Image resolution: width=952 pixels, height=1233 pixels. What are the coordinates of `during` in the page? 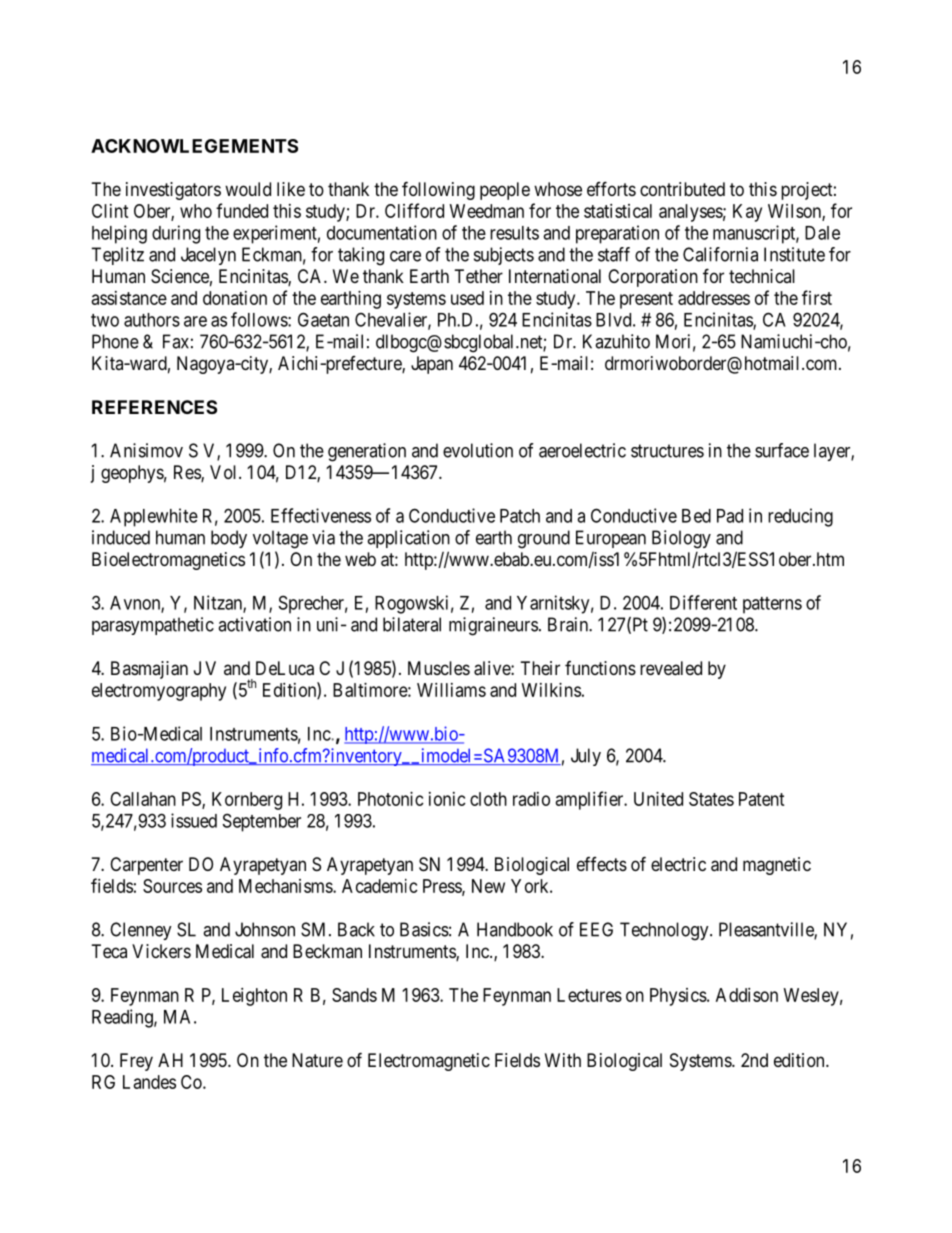 It's located at (176, 234).
